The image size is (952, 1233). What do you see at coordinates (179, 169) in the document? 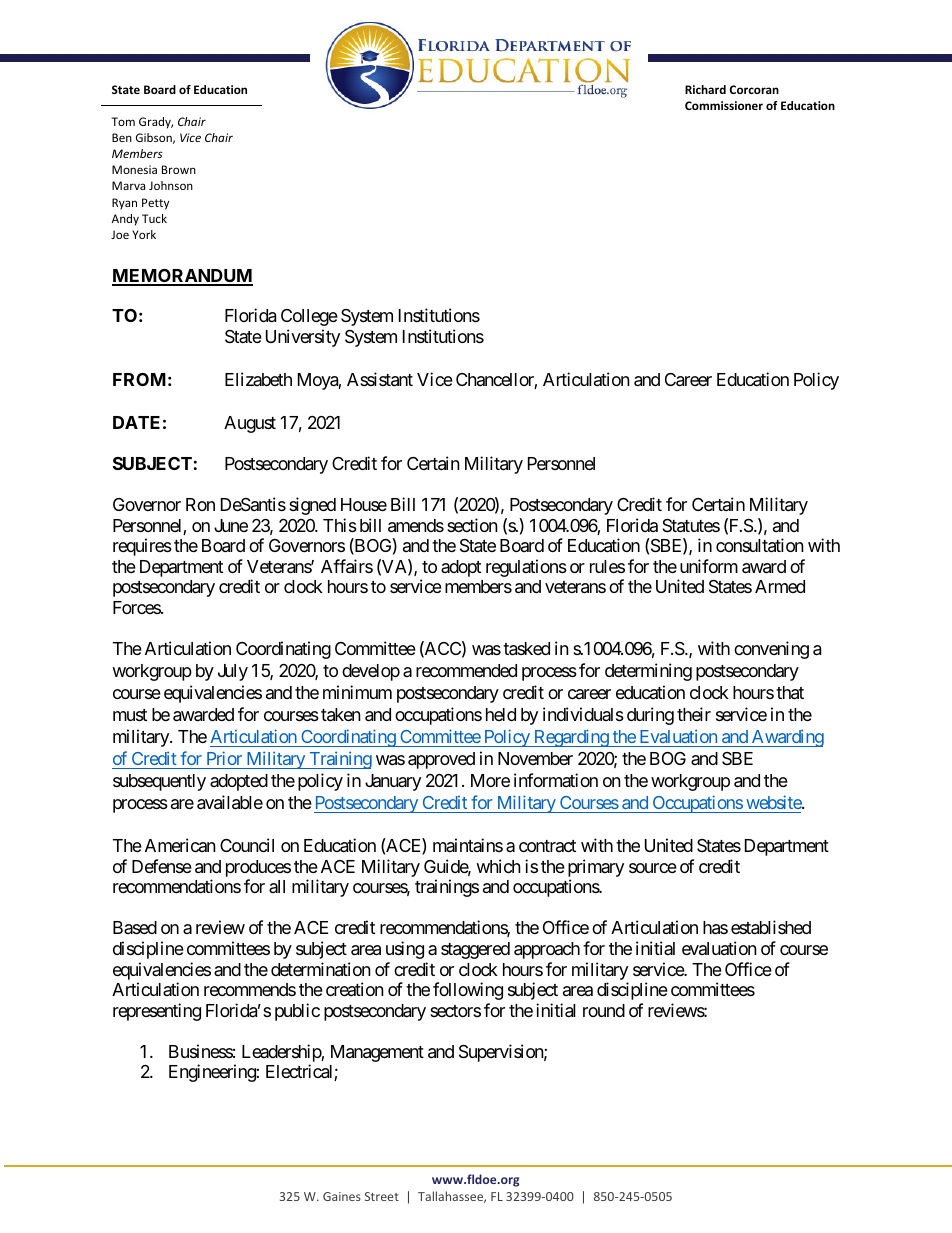
I see `Brown` at bounding box center [179, 169].
